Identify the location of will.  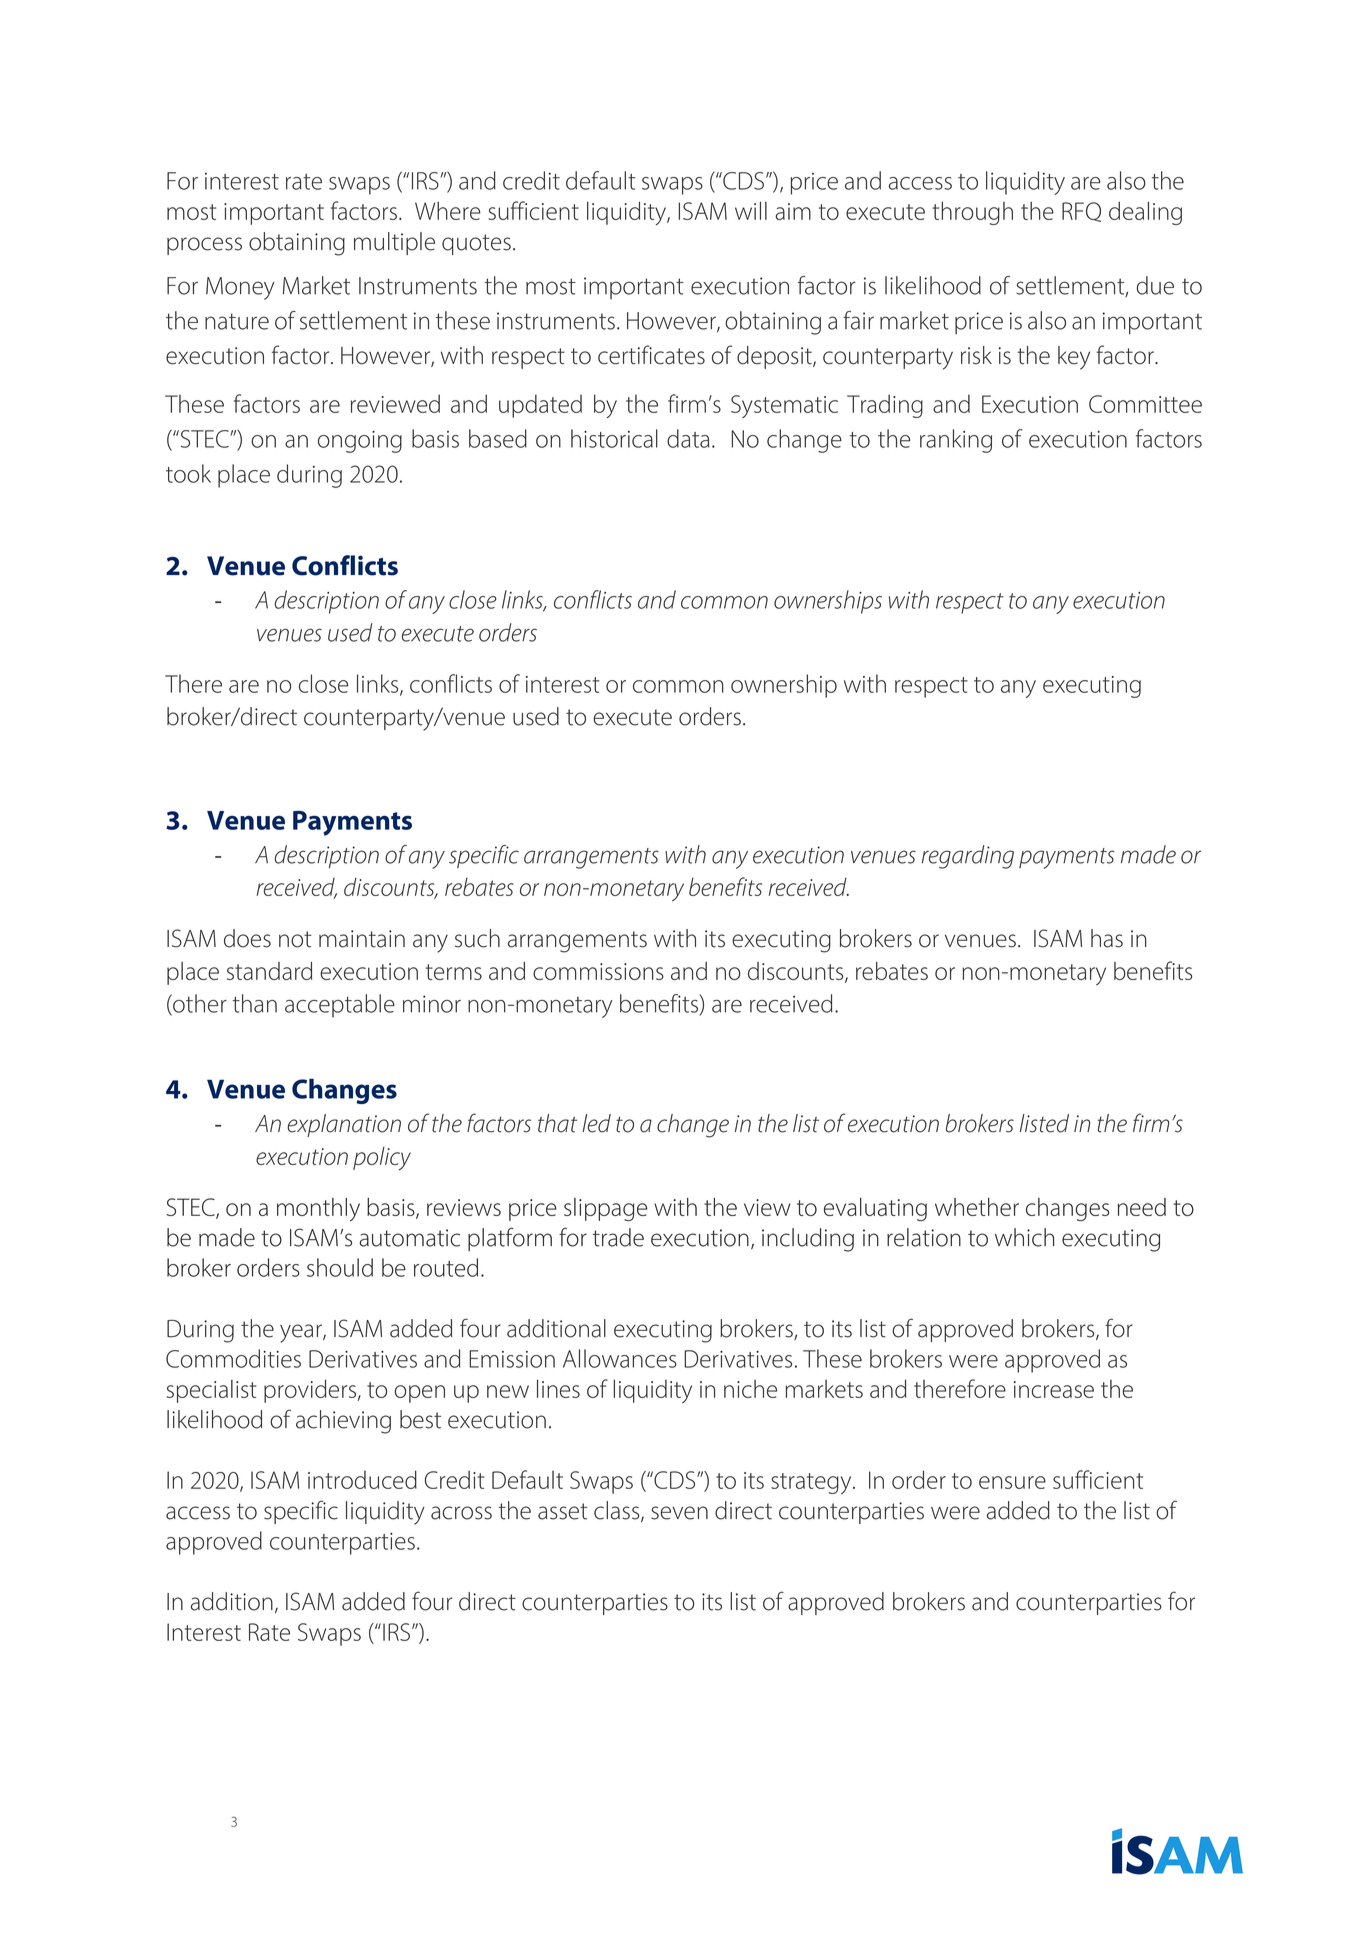
(751, 210).
